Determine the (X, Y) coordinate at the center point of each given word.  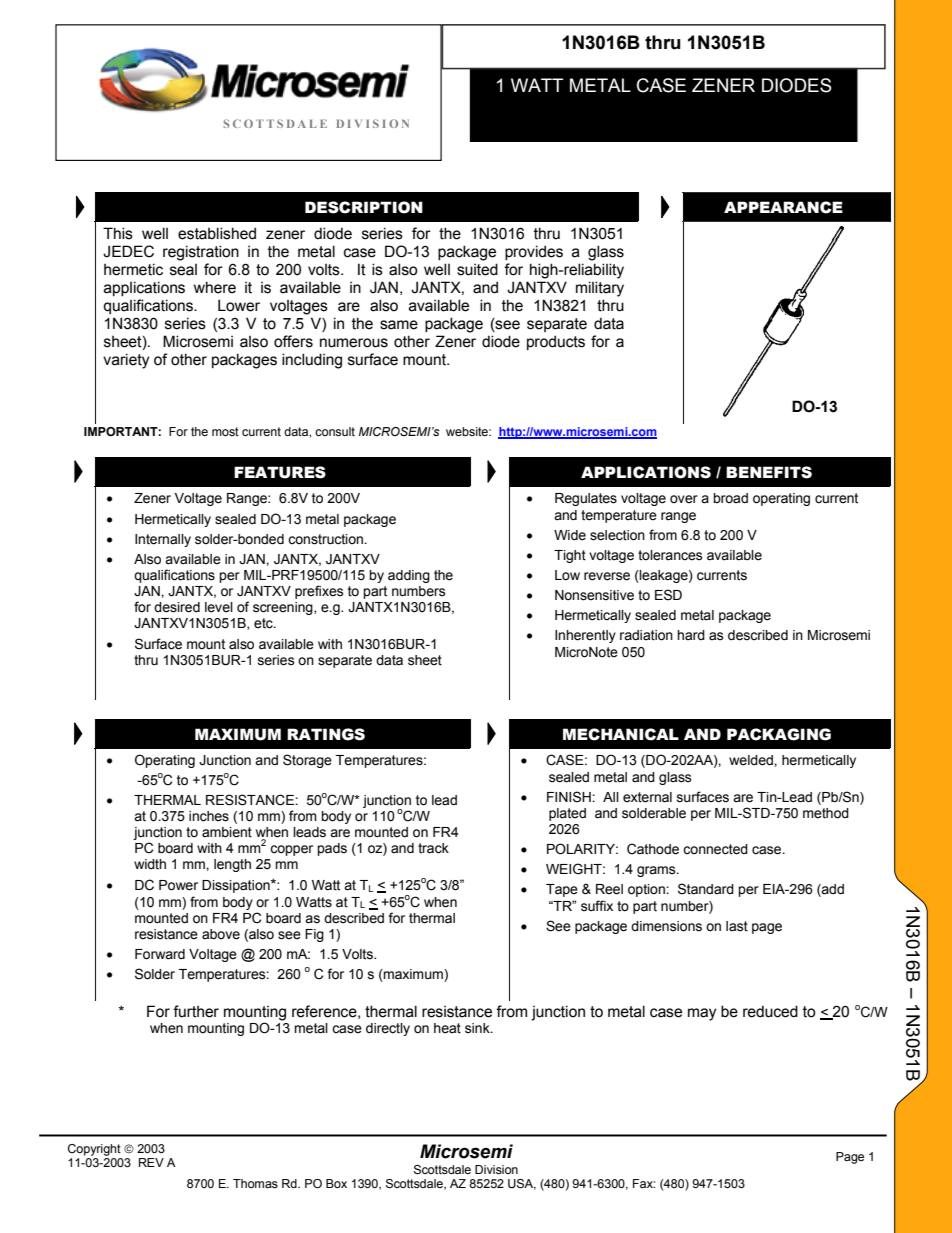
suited (477, 269)
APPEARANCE (783, 207)
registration (201, 253)
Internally (163, 540)
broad (730, 498)
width (150, 864)
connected (715, 849)
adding (409, 576)
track (433, 848)
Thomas (255, 1183)
